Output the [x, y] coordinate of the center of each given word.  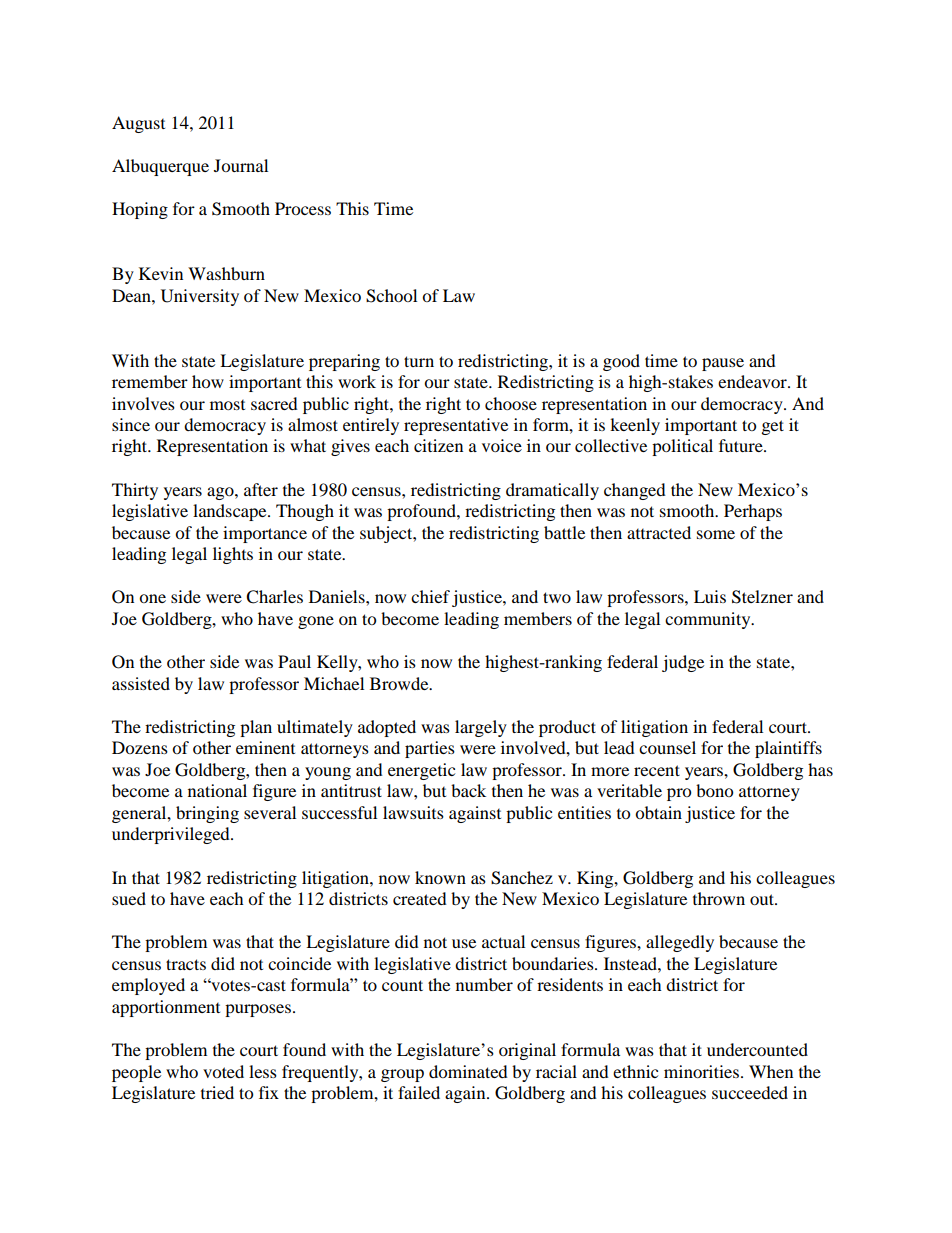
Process [303, 208]
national [217, 790]
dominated [468, 1071]
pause [723, 364]
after [261, 489]
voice [502, 445]
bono [714, 790]
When [771, 1071]
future [742, 445]
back [468, 790]
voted [223, 1071]
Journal [241, 165]
